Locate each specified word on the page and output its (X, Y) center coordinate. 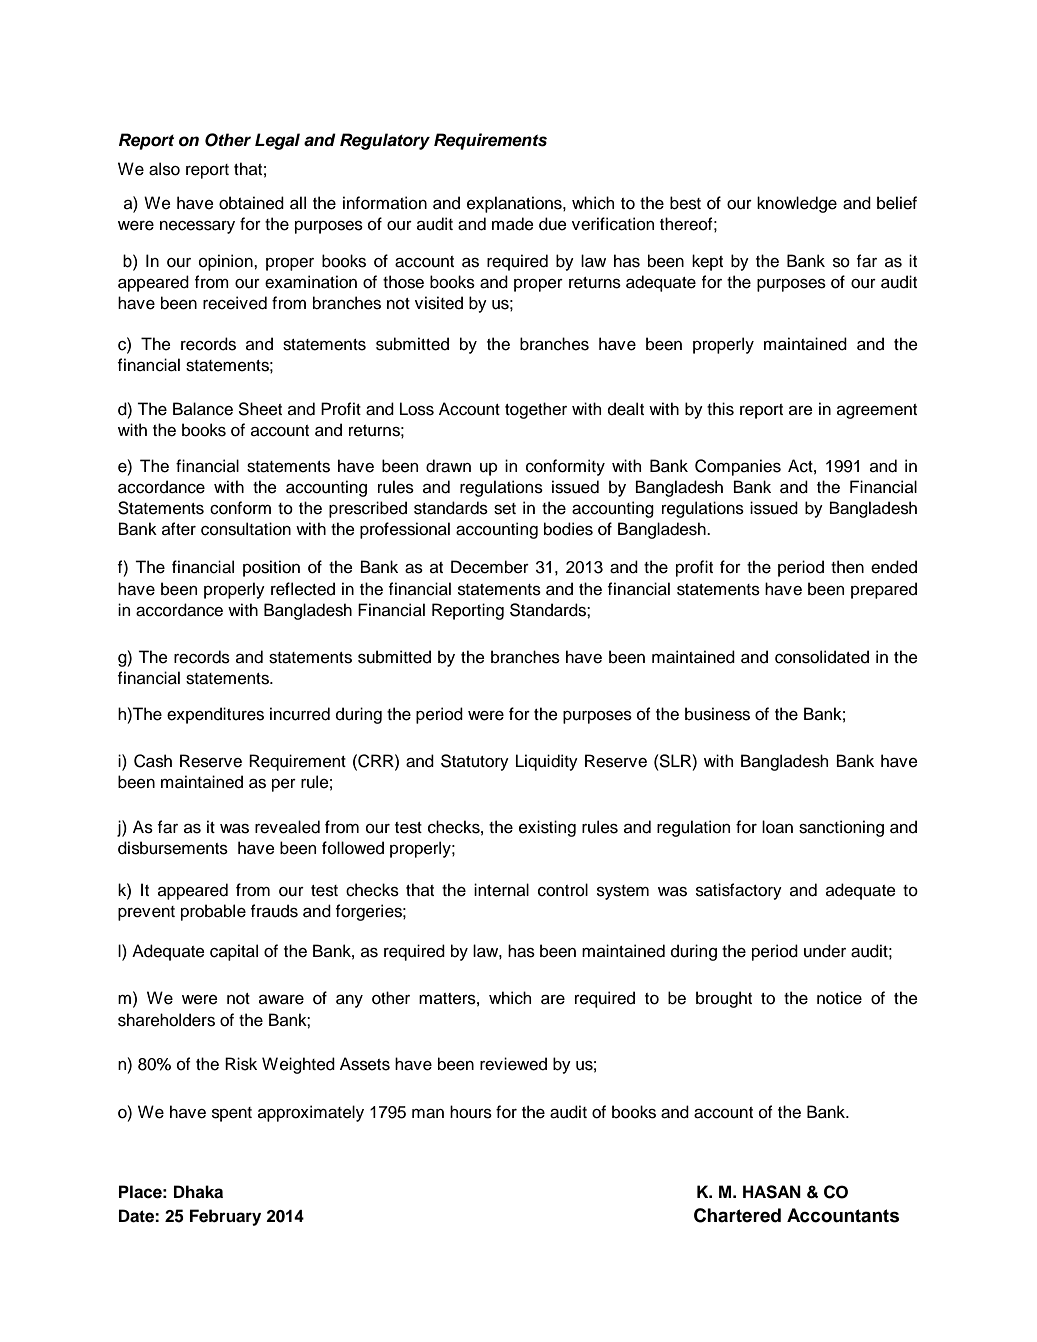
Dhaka (198, 1192)
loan (777, 827)
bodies (568, 529)
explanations (515, 204)
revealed (287, 827)
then (847, 567)
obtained (251, 203)
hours (471, 1112)
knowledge (797, 204)
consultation (246, 529)
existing (547, 828)
